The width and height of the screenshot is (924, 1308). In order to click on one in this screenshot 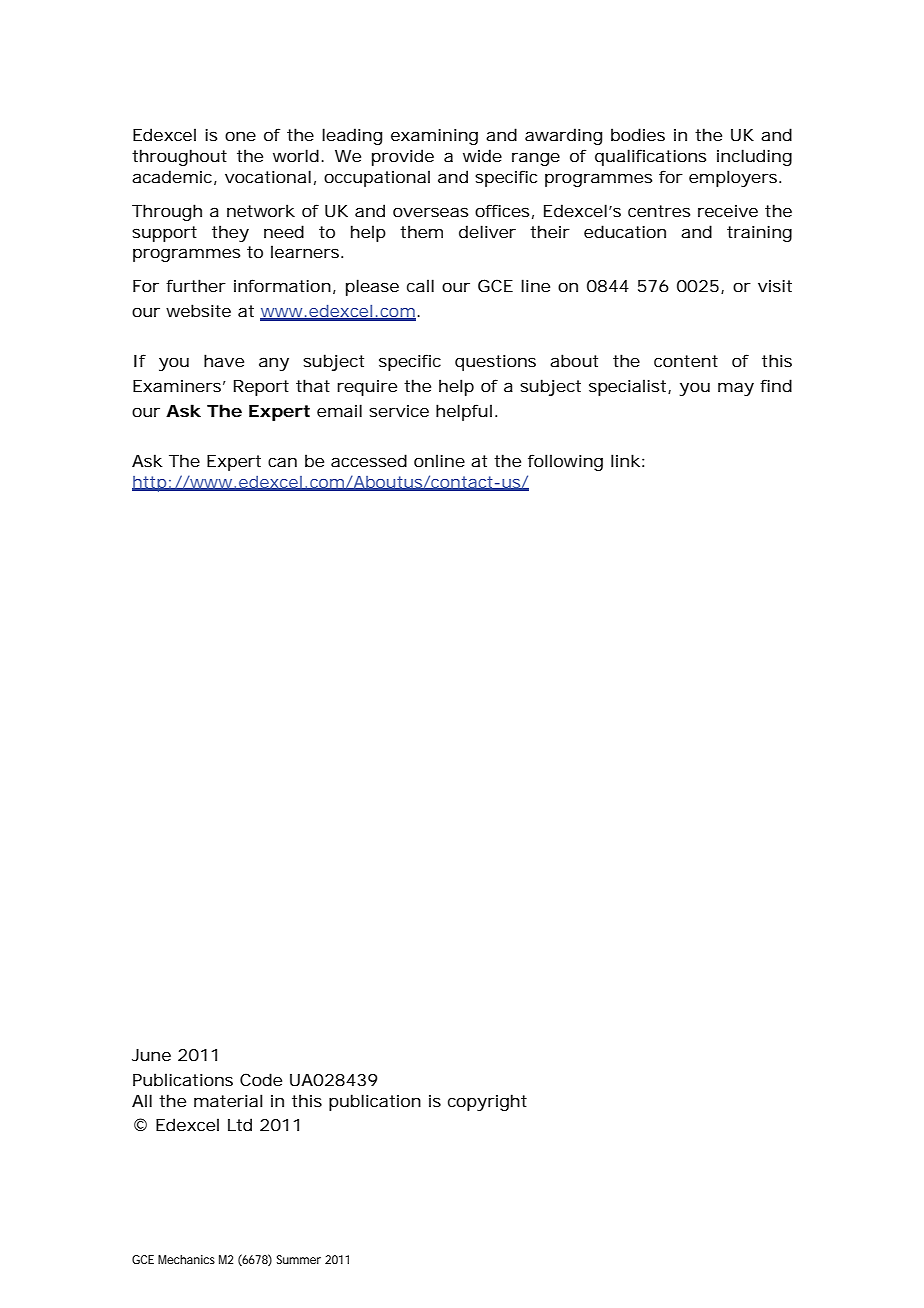, I will do `click(240, 136)`.
